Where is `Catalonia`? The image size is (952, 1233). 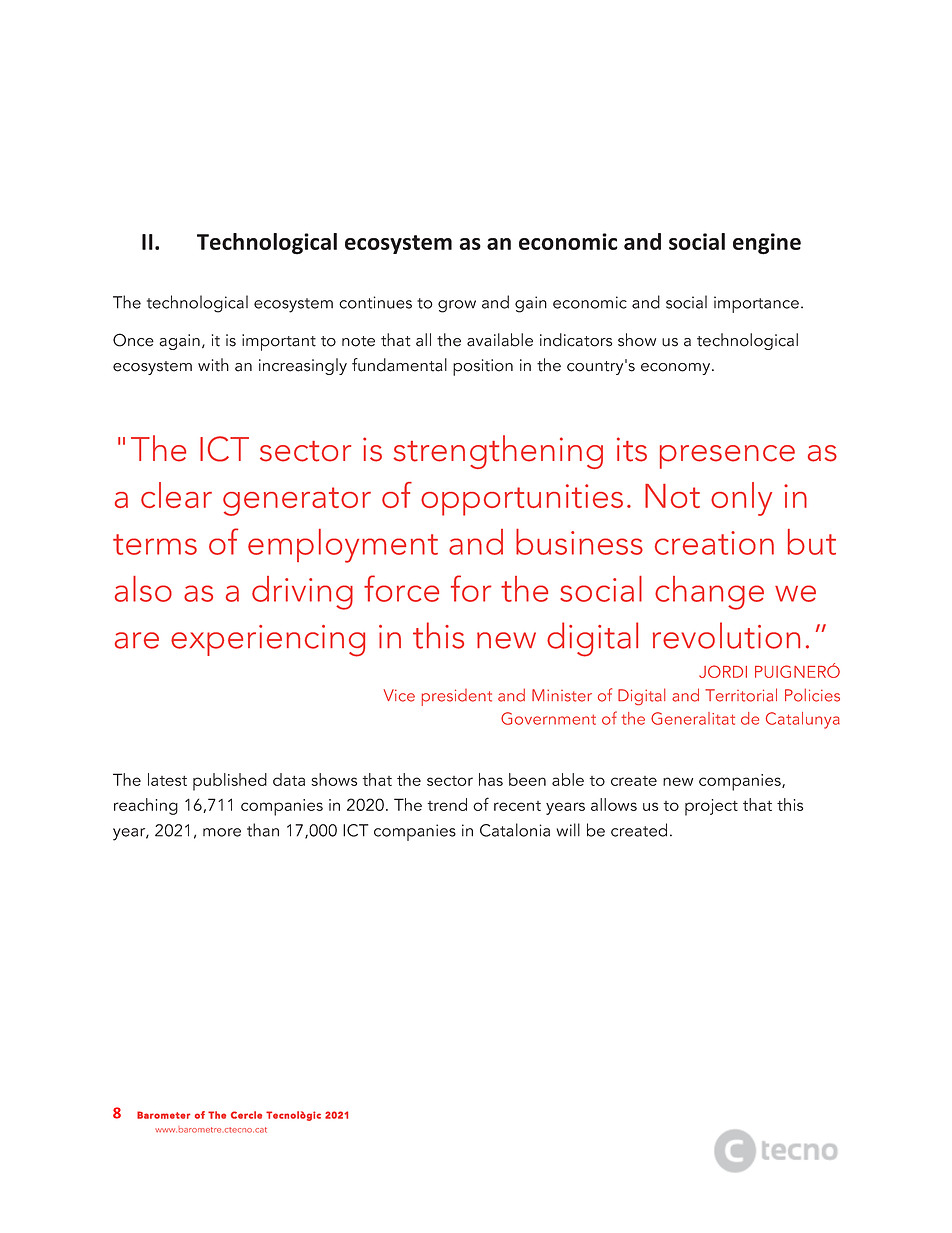 Catalonia is located at coordinates (515, 830).
